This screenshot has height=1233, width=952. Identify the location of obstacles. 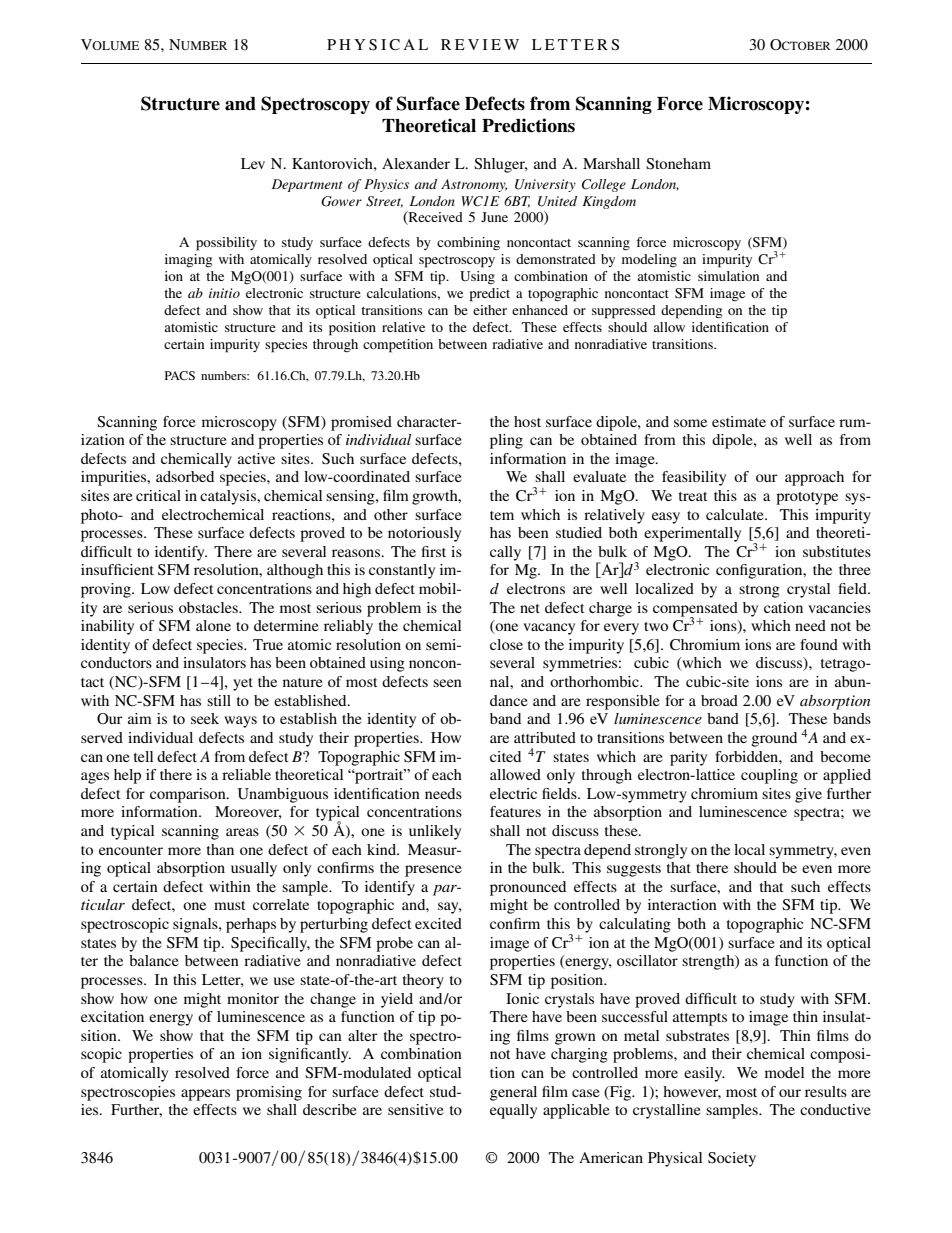
(209, 607).
